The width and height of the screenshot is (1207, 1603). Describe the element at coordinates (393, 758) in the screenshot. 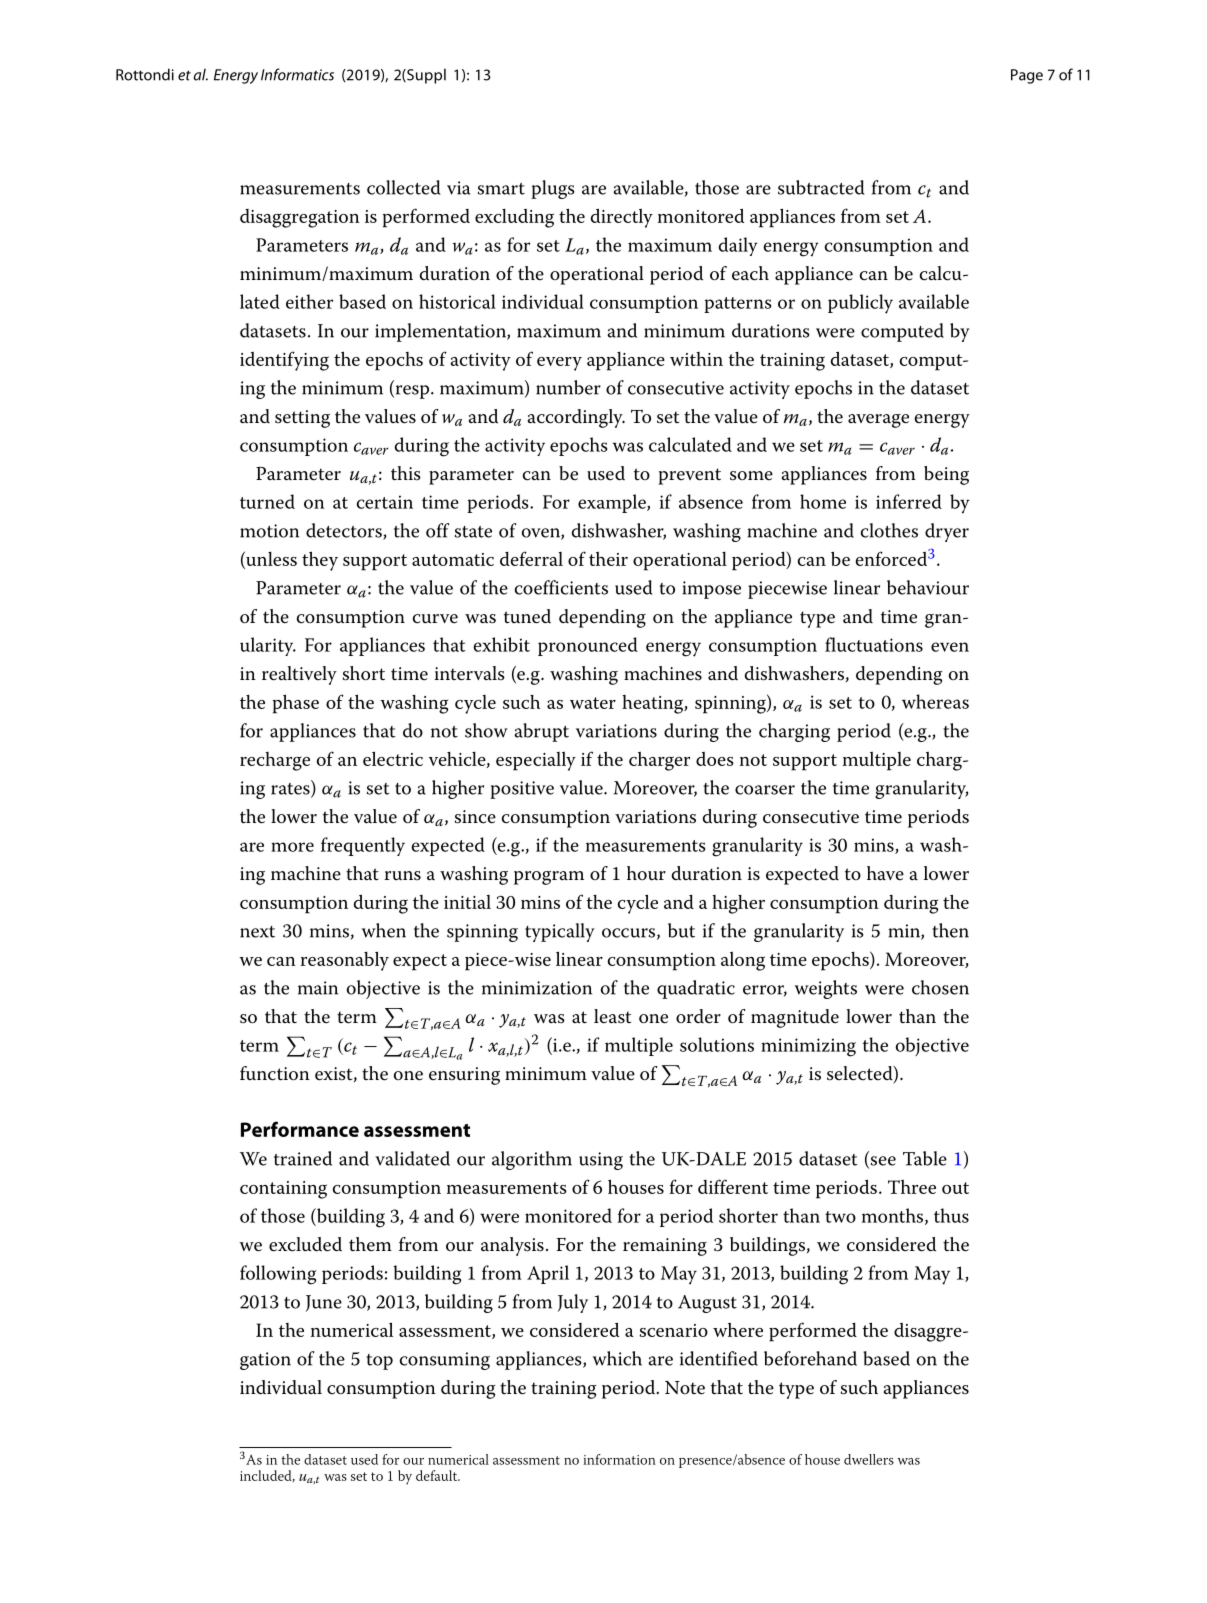

I see `electric` at that location.
